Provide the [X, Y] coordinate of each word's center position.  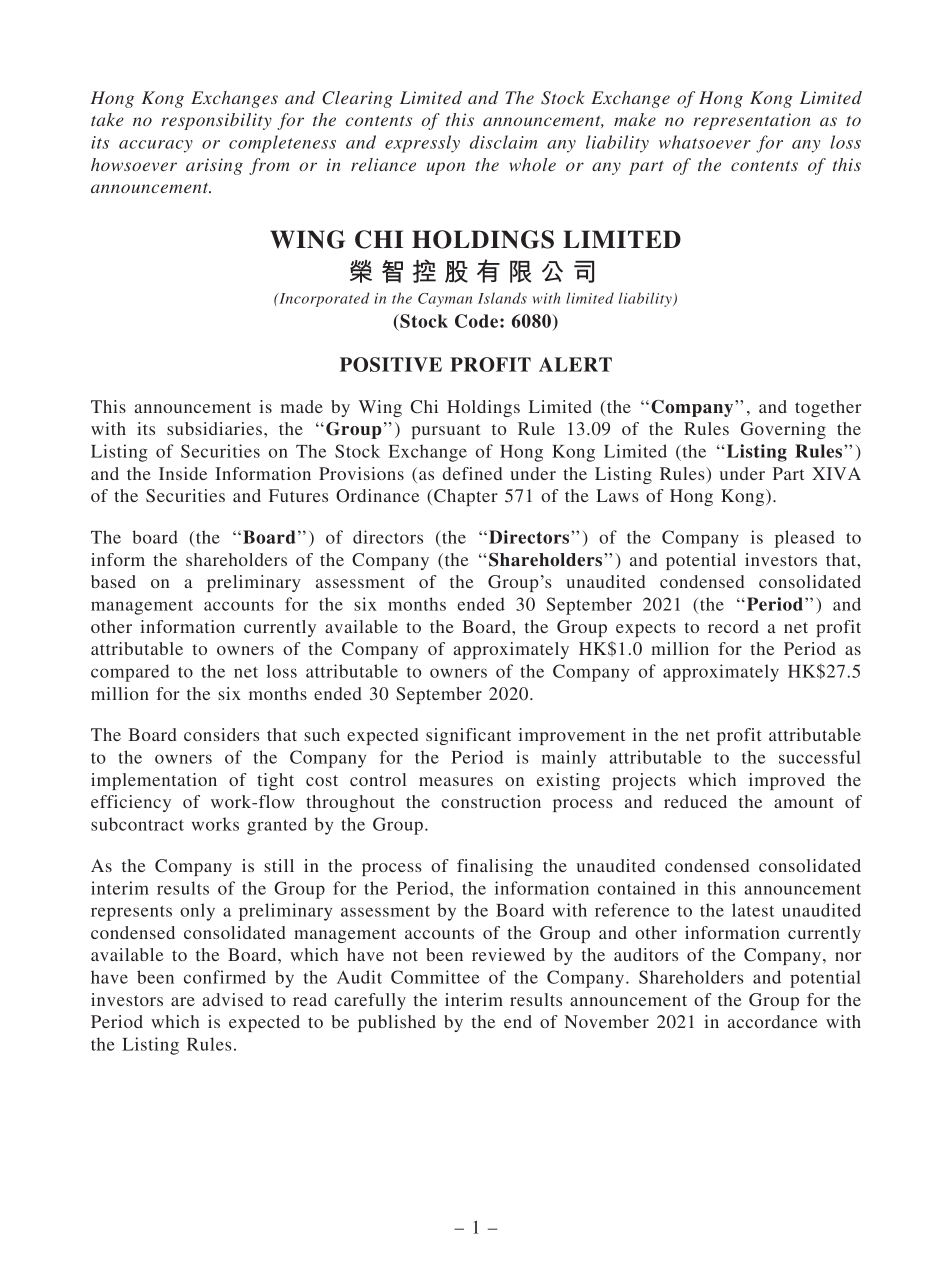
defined [472, 473]
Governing [783, 430]
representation [752, 121]
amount [804, 802]
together [828, 408]
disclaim [504, 142]
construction [491, 801]
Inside [183, 473]
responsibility [216, 121]
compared [130, 673]
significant [468, 736]
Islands [502, 298]
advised [232, 999]
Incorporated [323, 299]
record [733, 626]
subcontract [137, 824]
